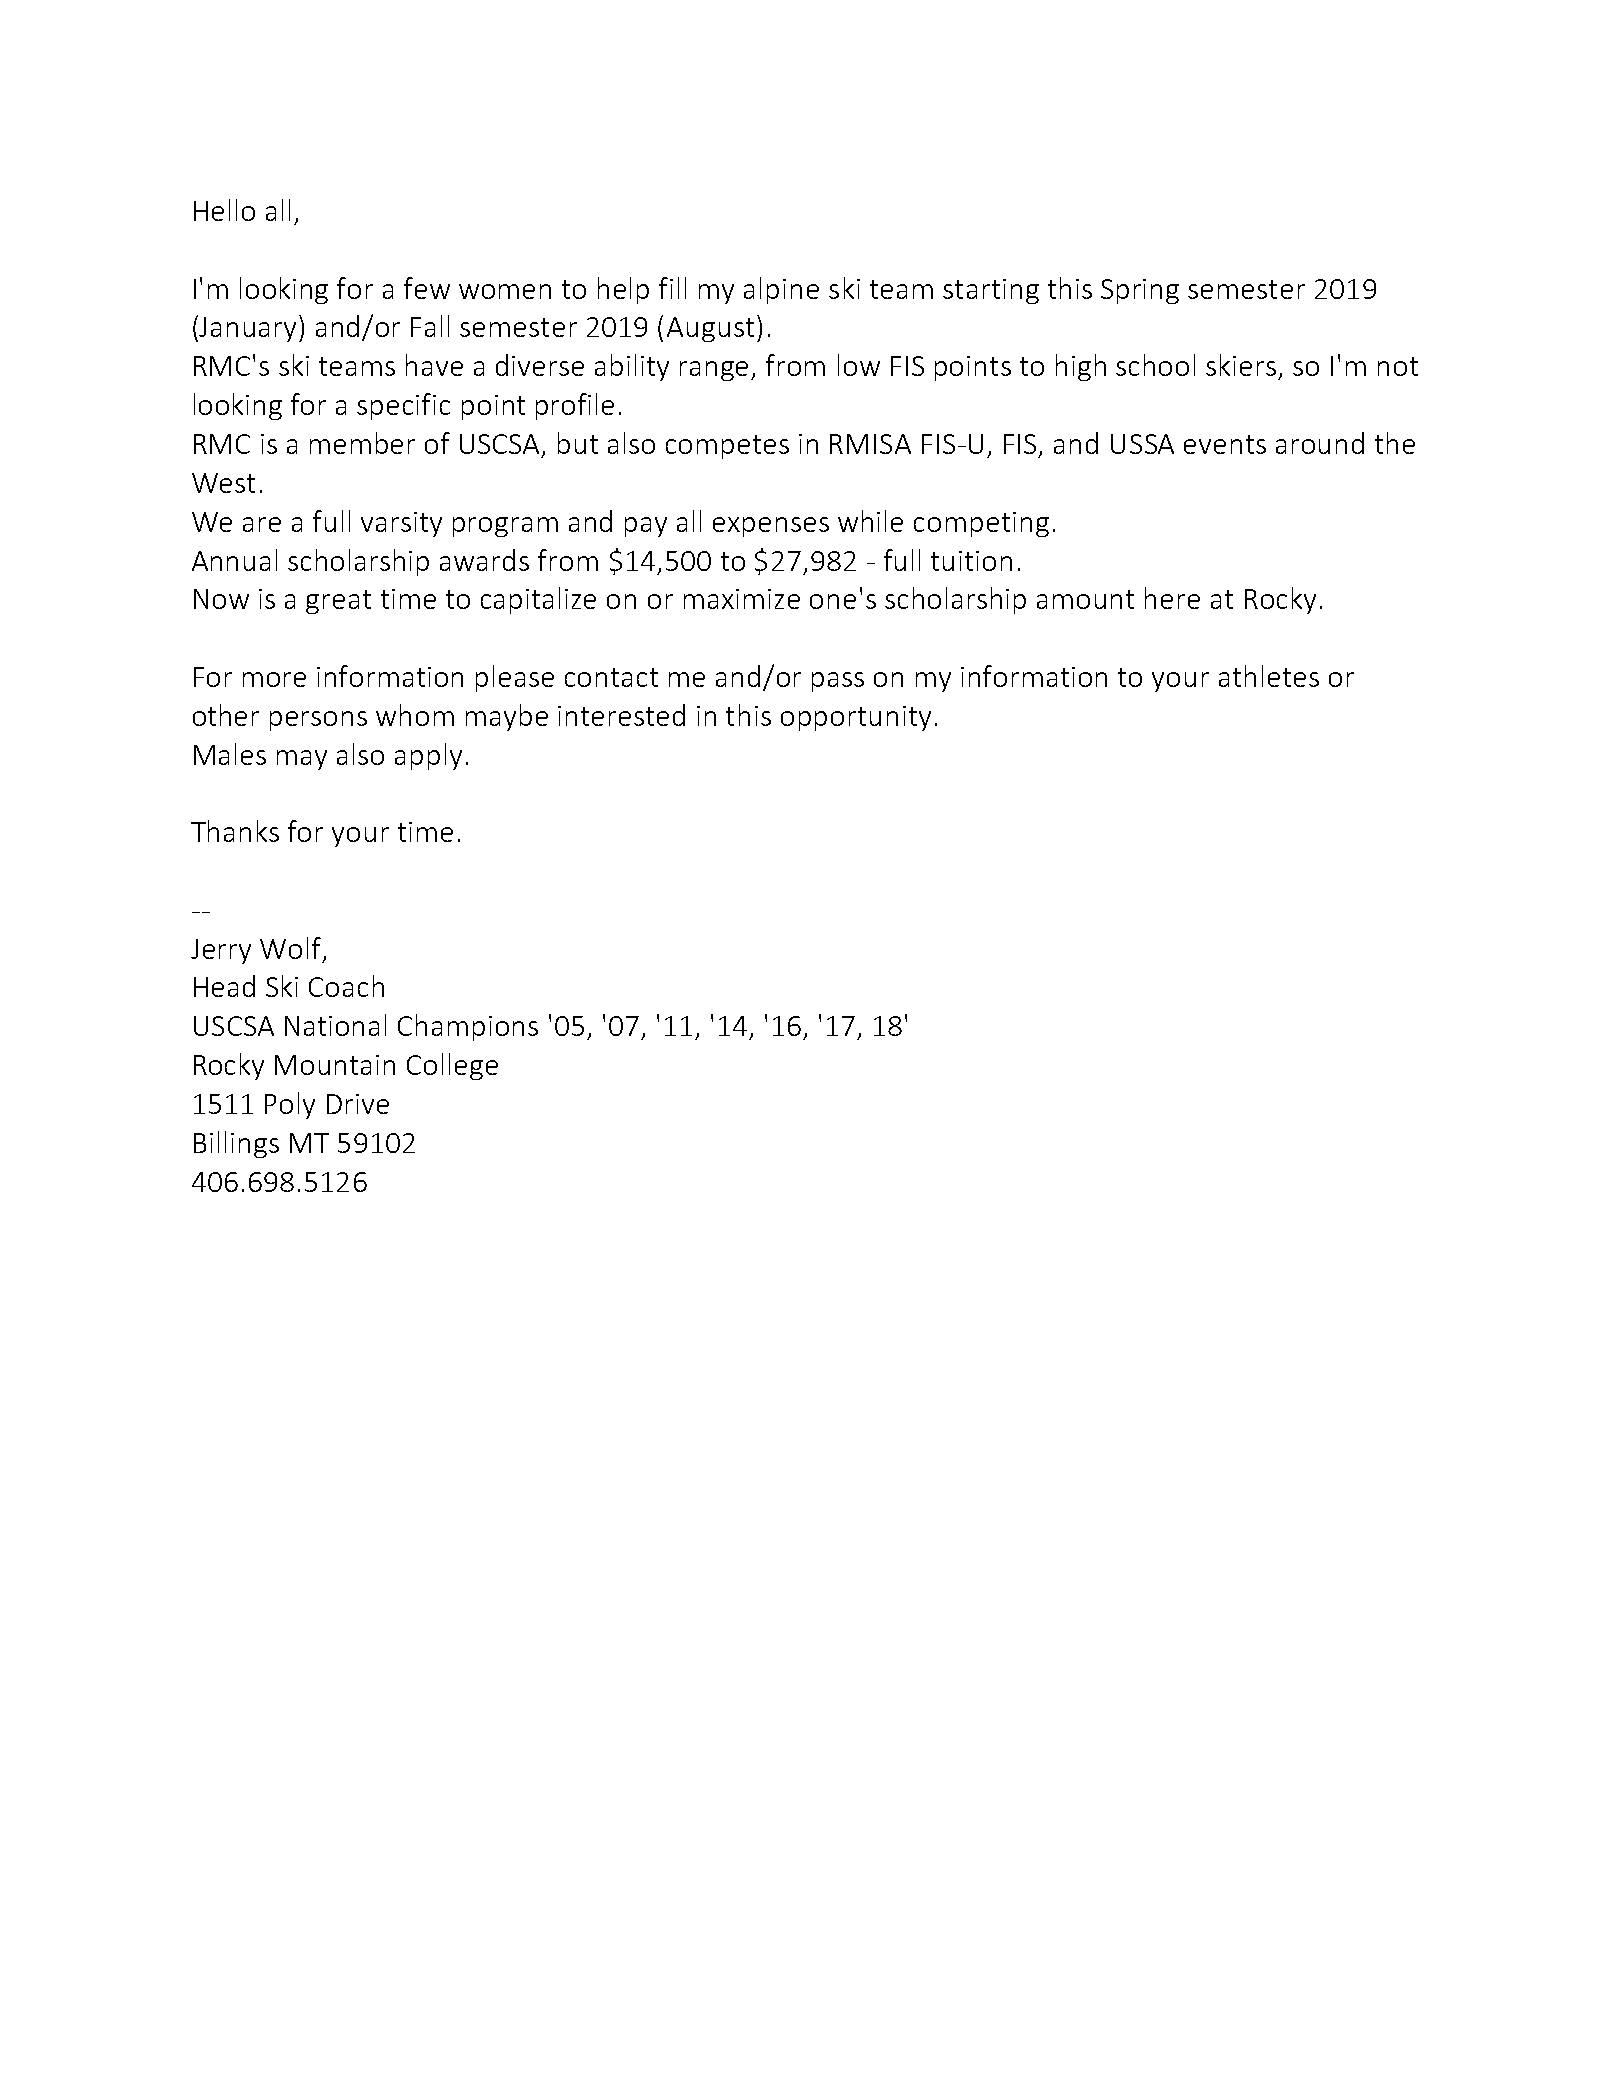 The width and height of the document is (1622, 2099). I want to click on varsity, so click(401, 524).
